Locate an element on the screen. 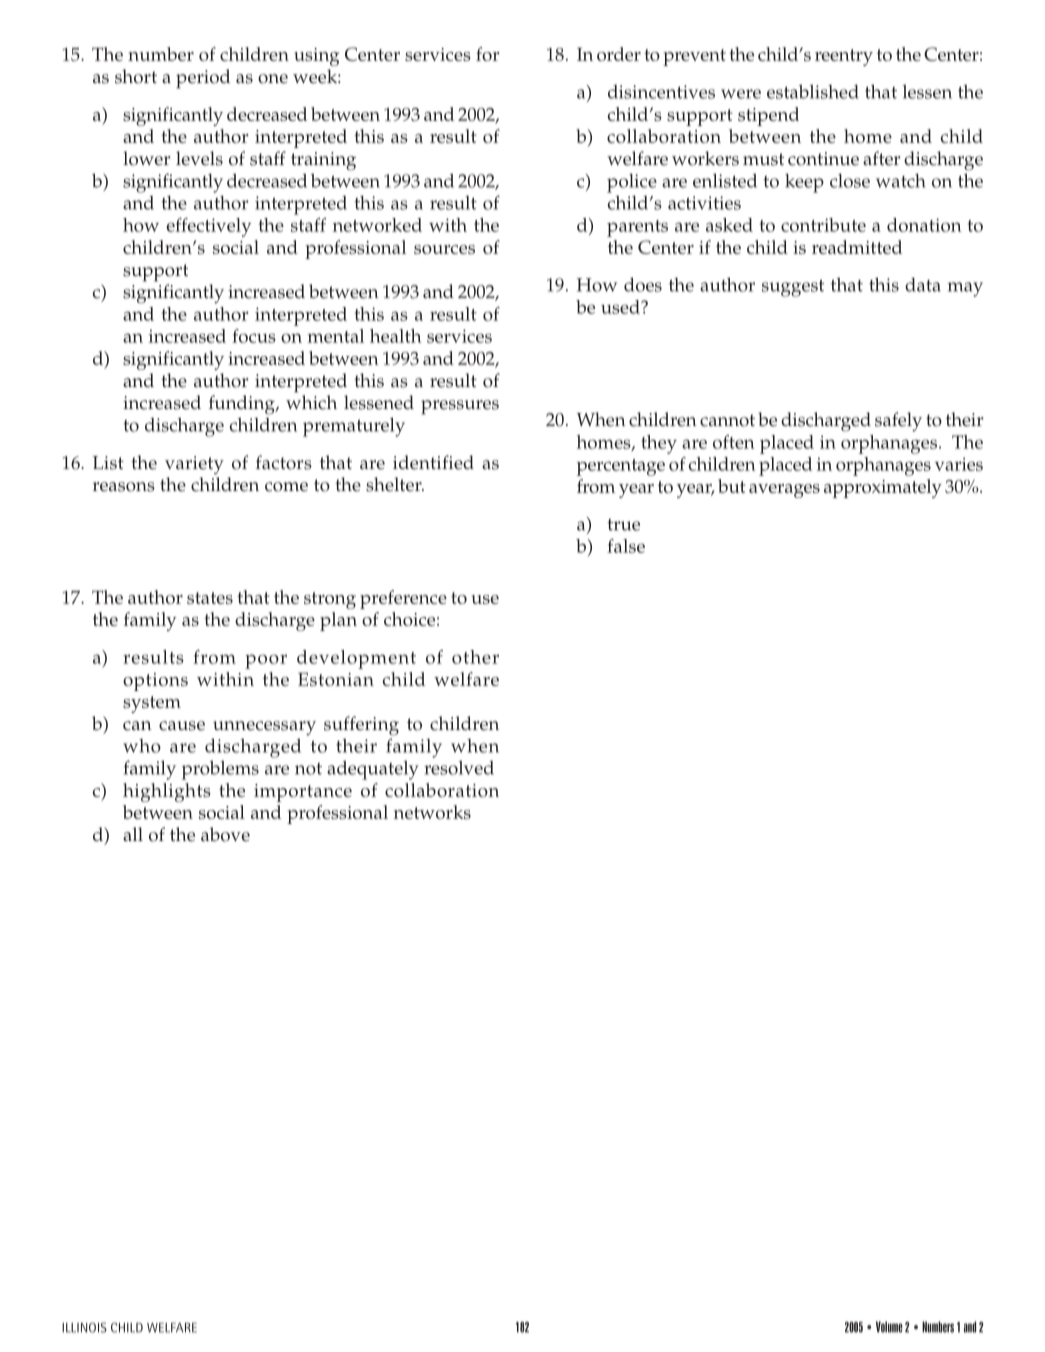 This screenshot has width=1045, height=1352. resolved is located at coordinates (459, 767).
